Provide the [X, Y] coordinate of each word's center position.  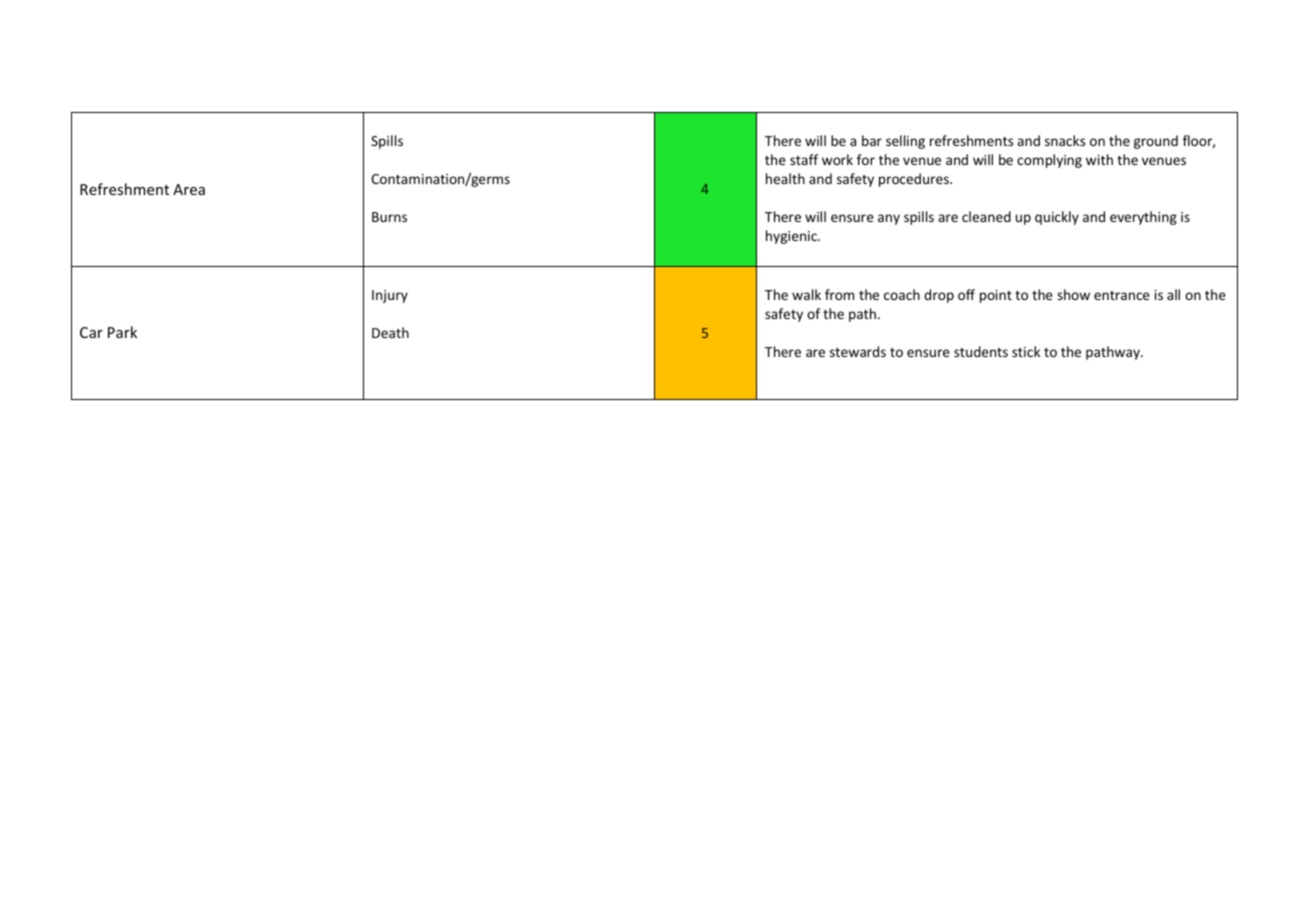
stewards [858, 351]
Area [189, 189]
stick [1026, 351]
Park [122, 332]
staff [804, 159]
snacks [1065, 140]
